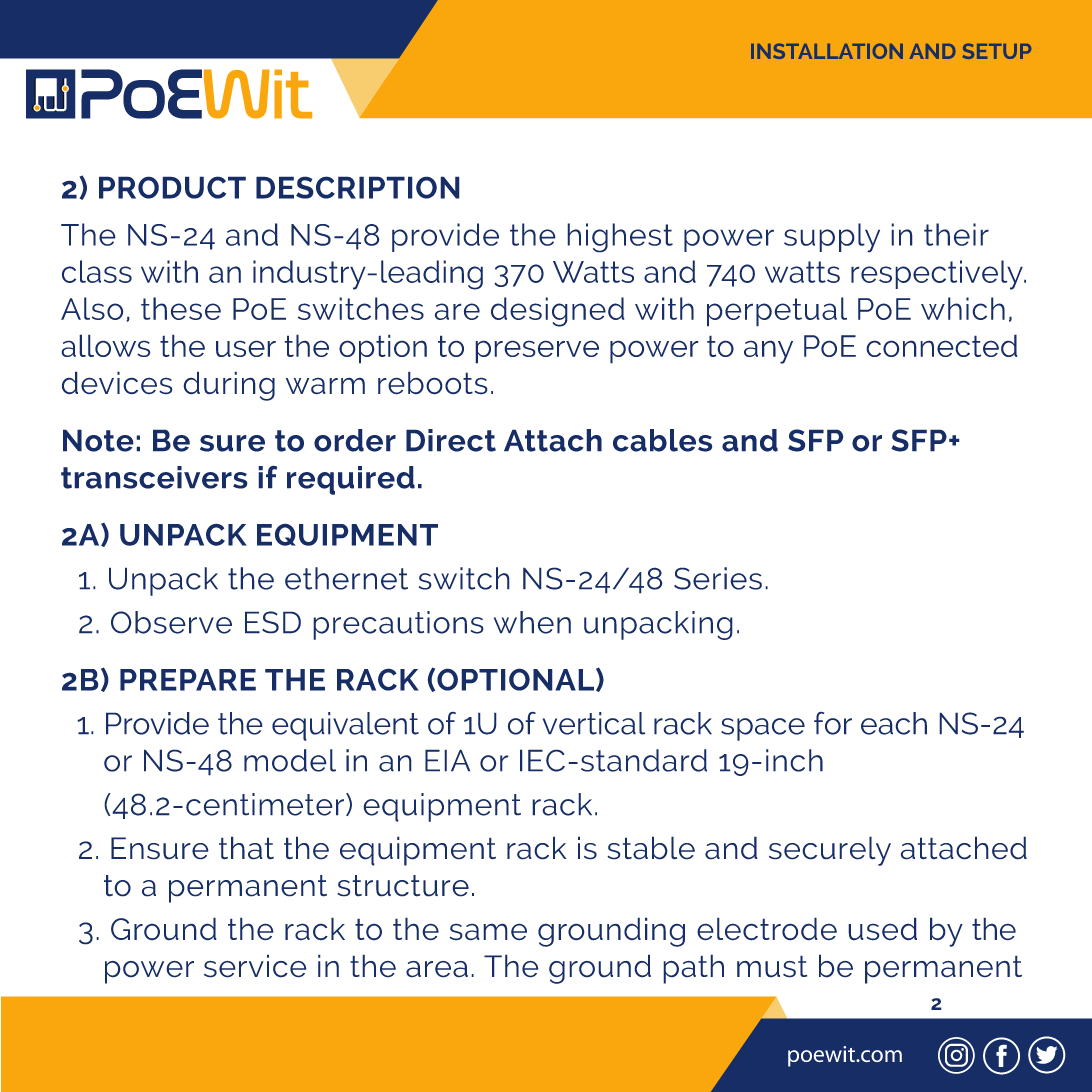  I want to click on INSTALLATION, so click(827, 51).
